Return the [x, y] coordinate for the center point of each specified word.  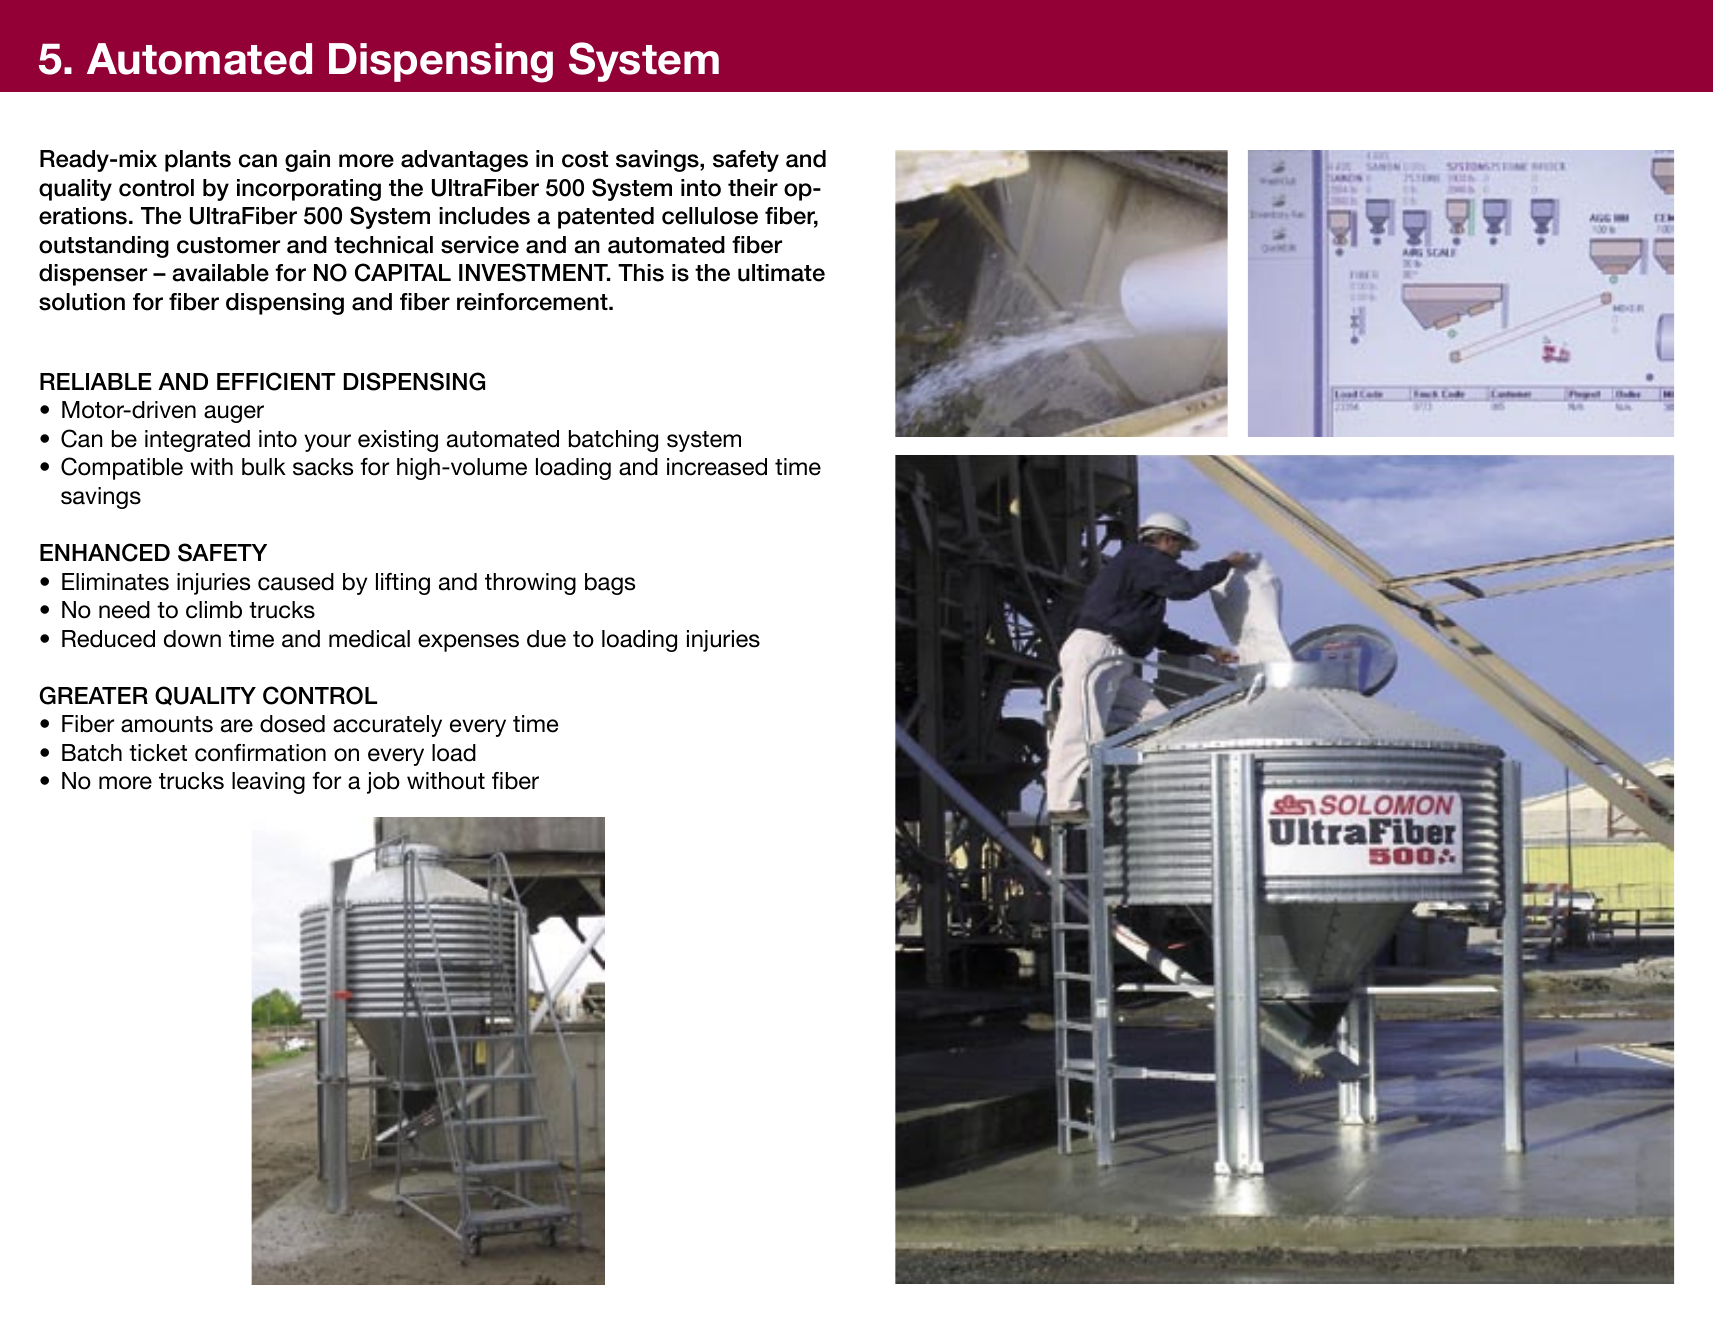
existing [398, 441]
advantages [464, 161]
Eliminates [115, 582]
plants [198, 161]
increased [717, 467]
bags [610, 584]
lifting [403, 584]
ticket [158, 753]
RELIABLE [96, 381]
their [753, 188]
